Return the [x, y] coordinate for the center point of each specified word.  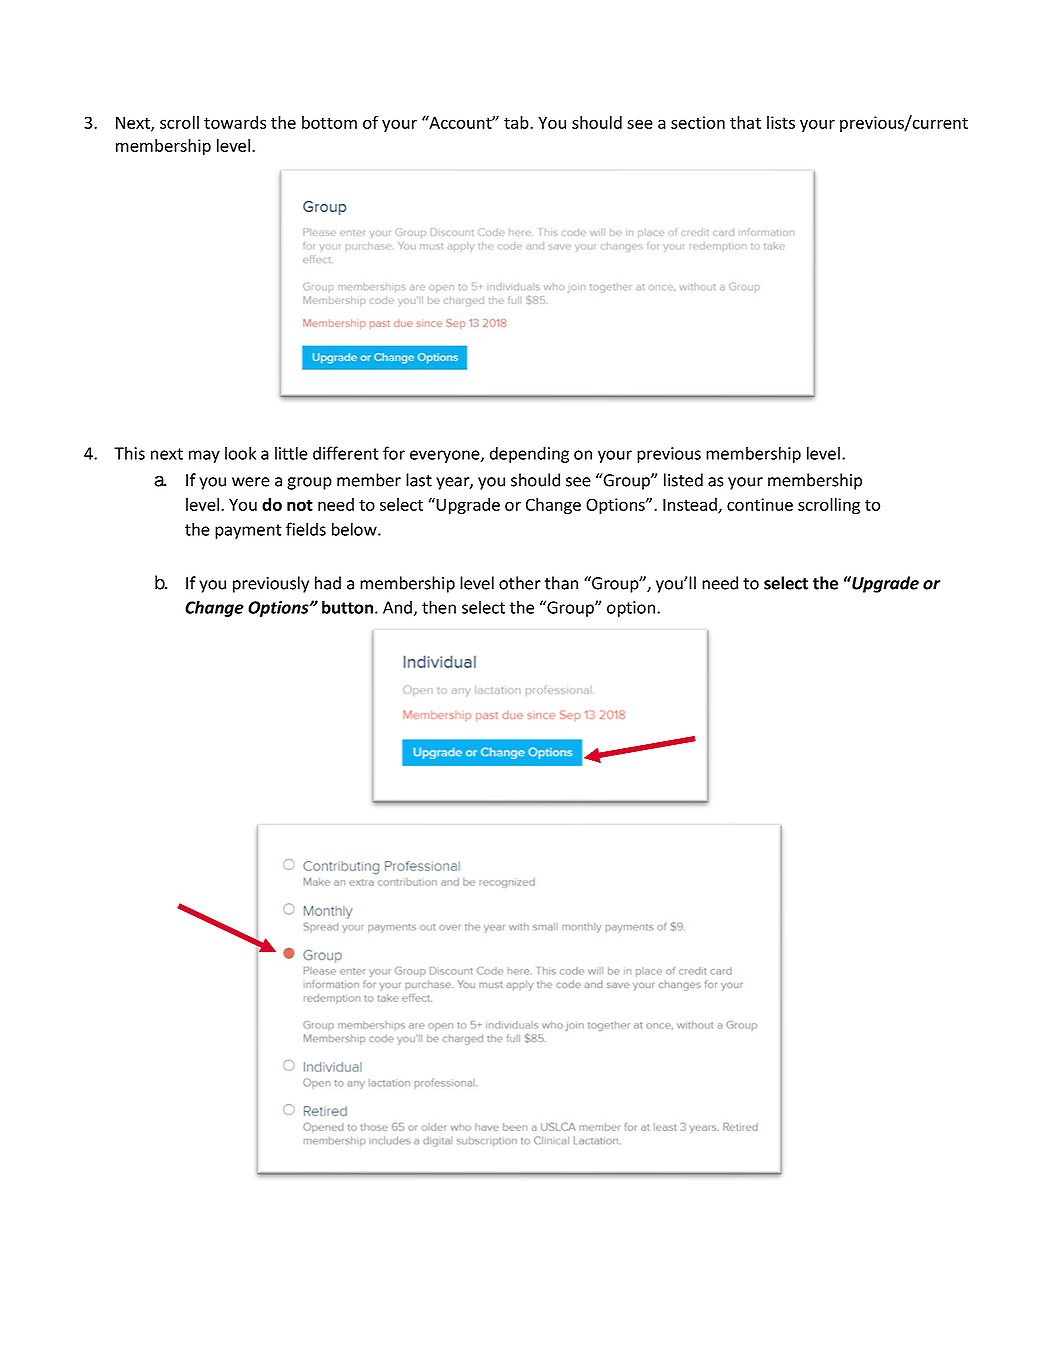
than [561, 583]
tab [517, 122]
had [328, 583]
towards [235, 122]
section [698, 122]
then [439, 607]
